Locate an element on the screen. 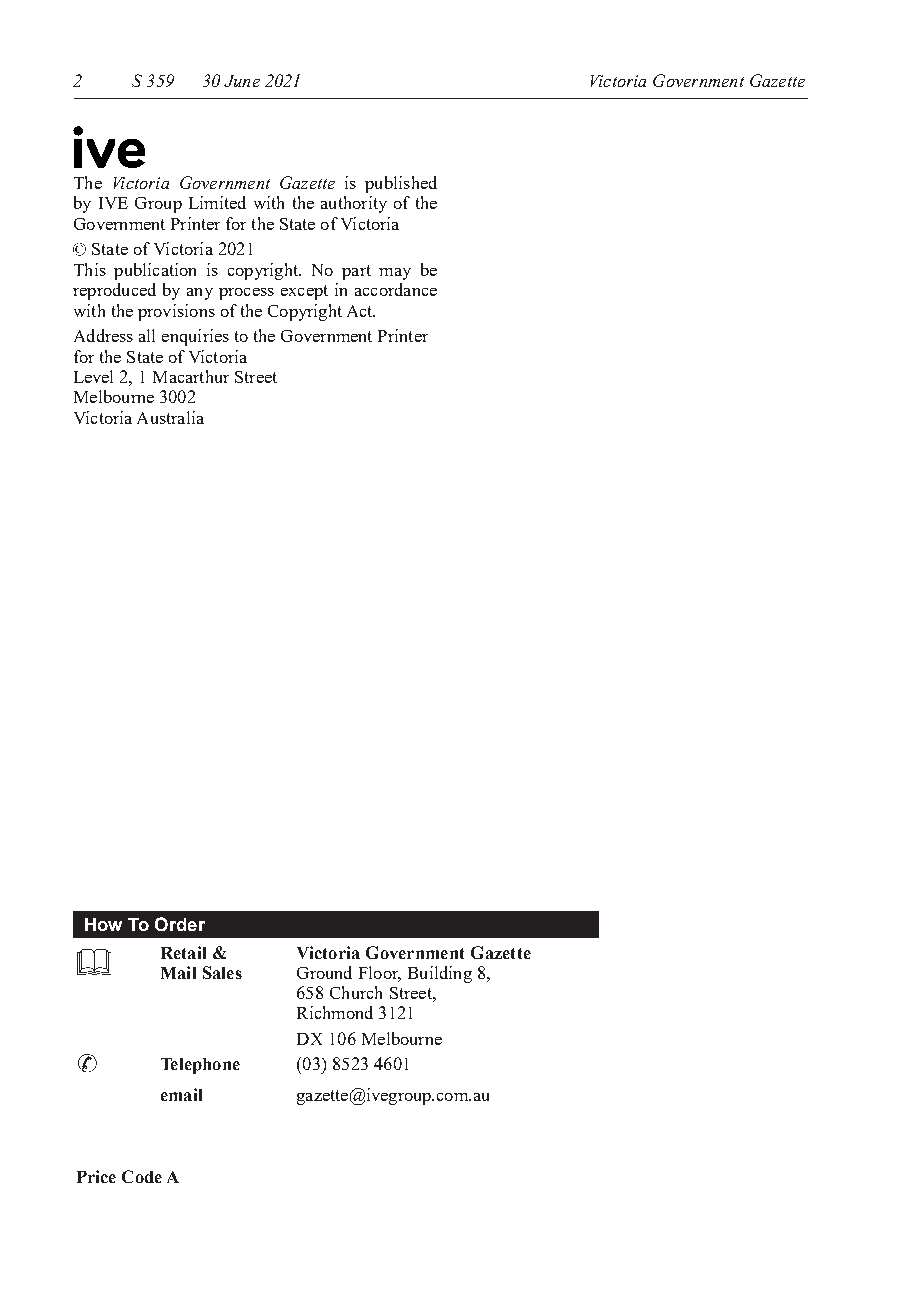  process is located at coordinates (246, 294).
